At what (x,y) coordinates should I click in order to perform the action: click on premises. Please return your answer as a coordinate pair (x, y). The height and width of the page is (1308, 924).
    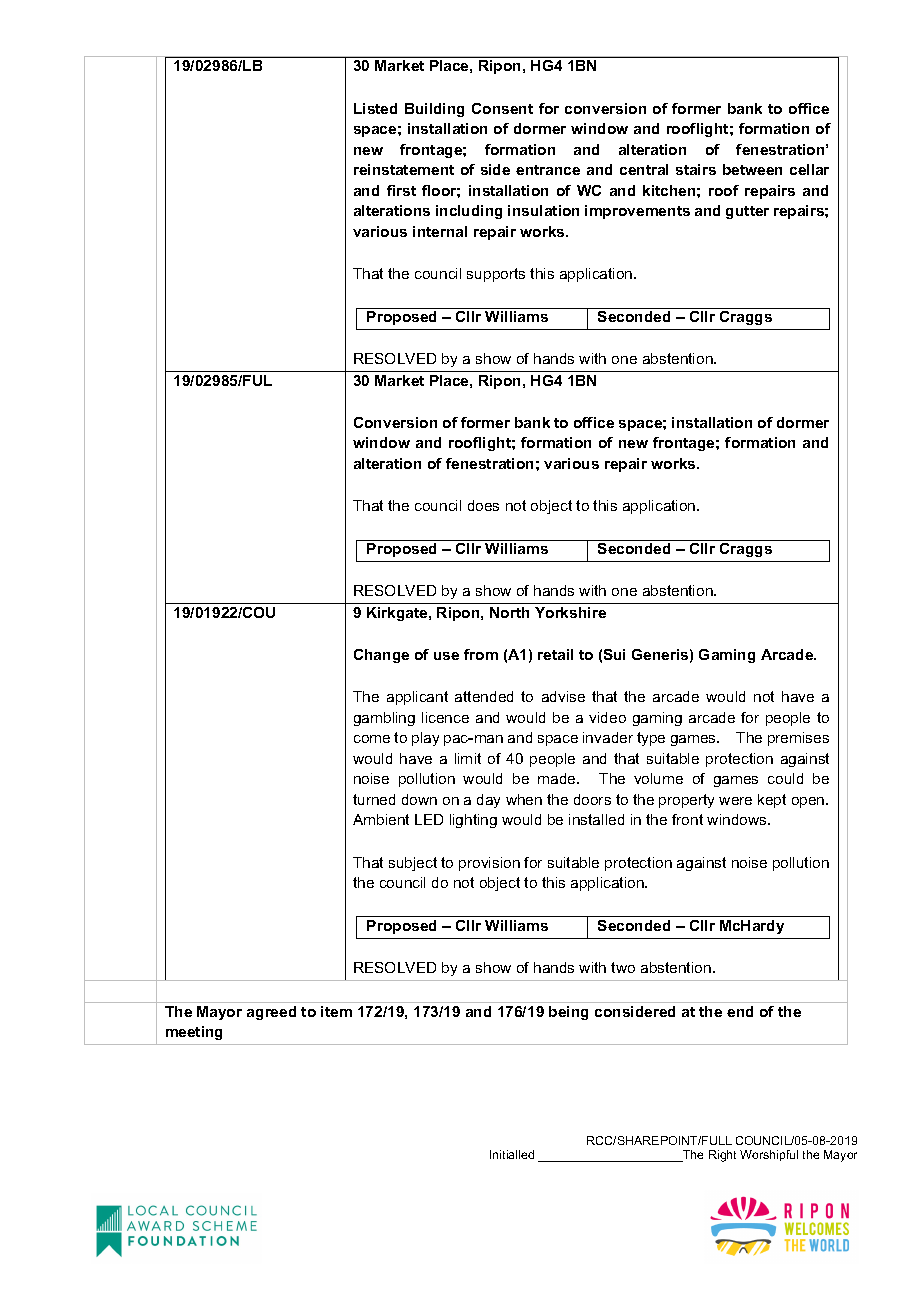
    Looking at the image, I should click on (798, 739).
